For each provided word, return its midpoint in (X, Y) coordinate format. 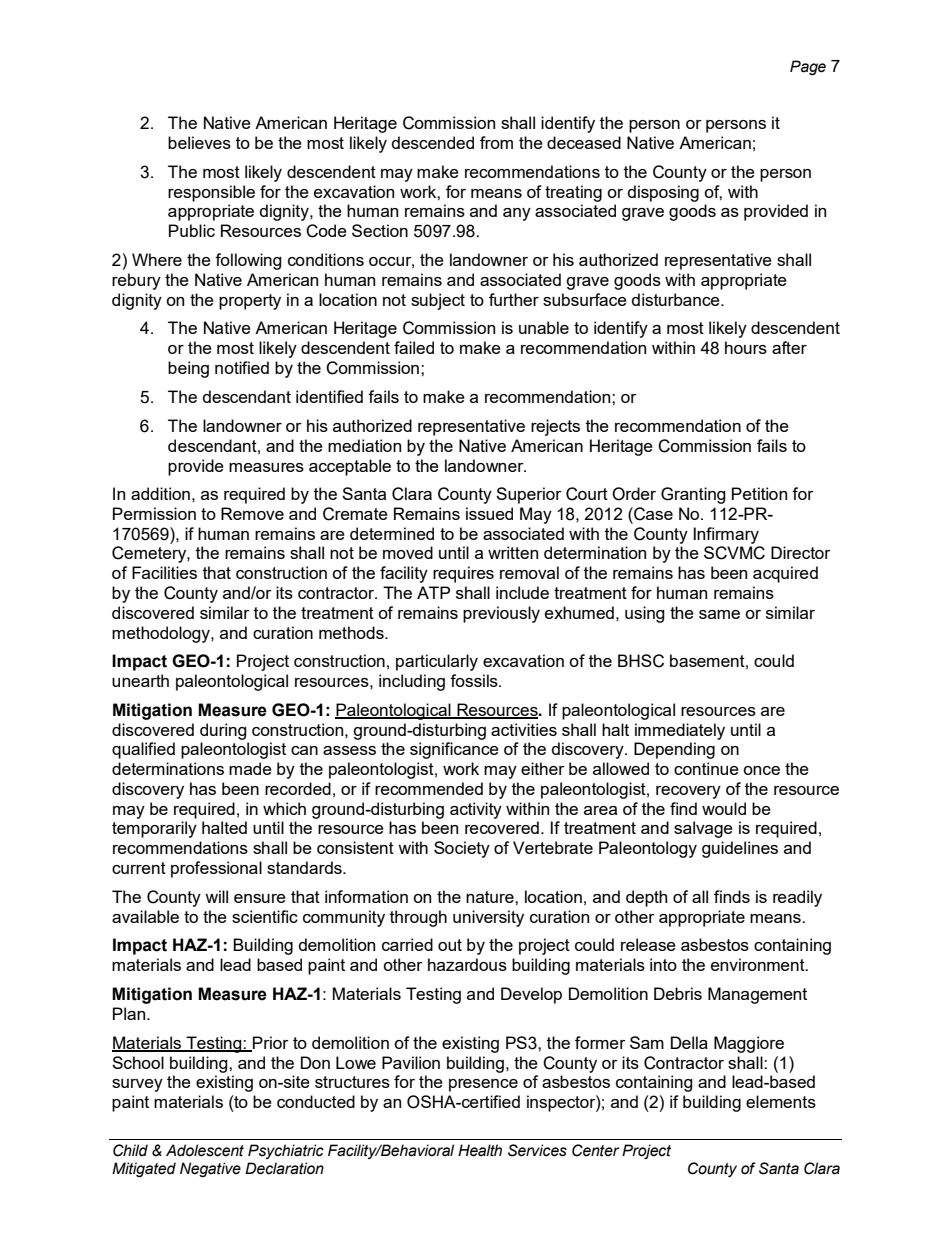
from (496, 142)
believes (199, 142)
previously (501, 614)
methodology (162, 634)
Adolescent (205, 1150)
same (719, 614)
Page (808, 67)
